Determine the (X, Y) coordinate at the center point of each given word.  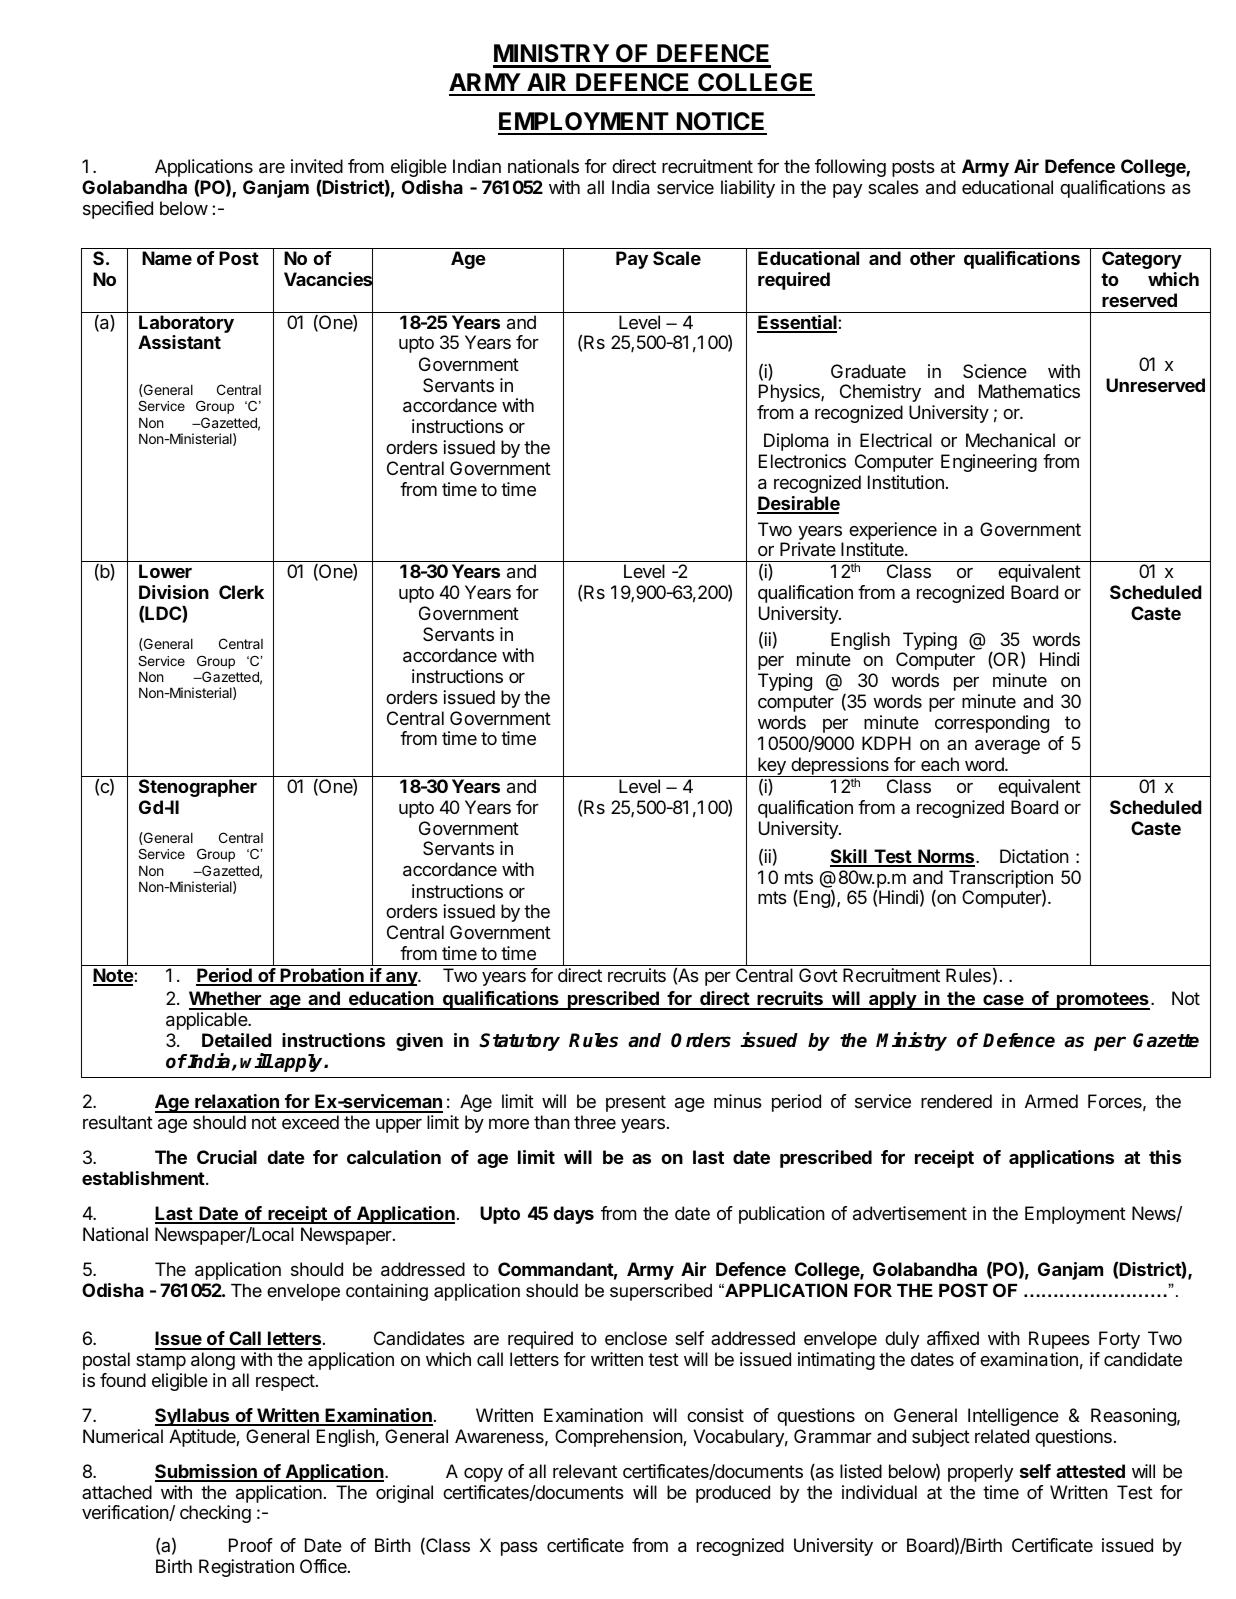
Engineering (989, 463)
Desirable (798, 504)
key (772, 767)
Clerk (241, 592)
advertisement (910, 1213)
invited (317, 166)
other (932, 258)
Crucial (227, 1157)
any (401, 979)
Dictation (1034, 856)
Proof (251, 1545)
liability (748, 189)
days (573, 1215)
